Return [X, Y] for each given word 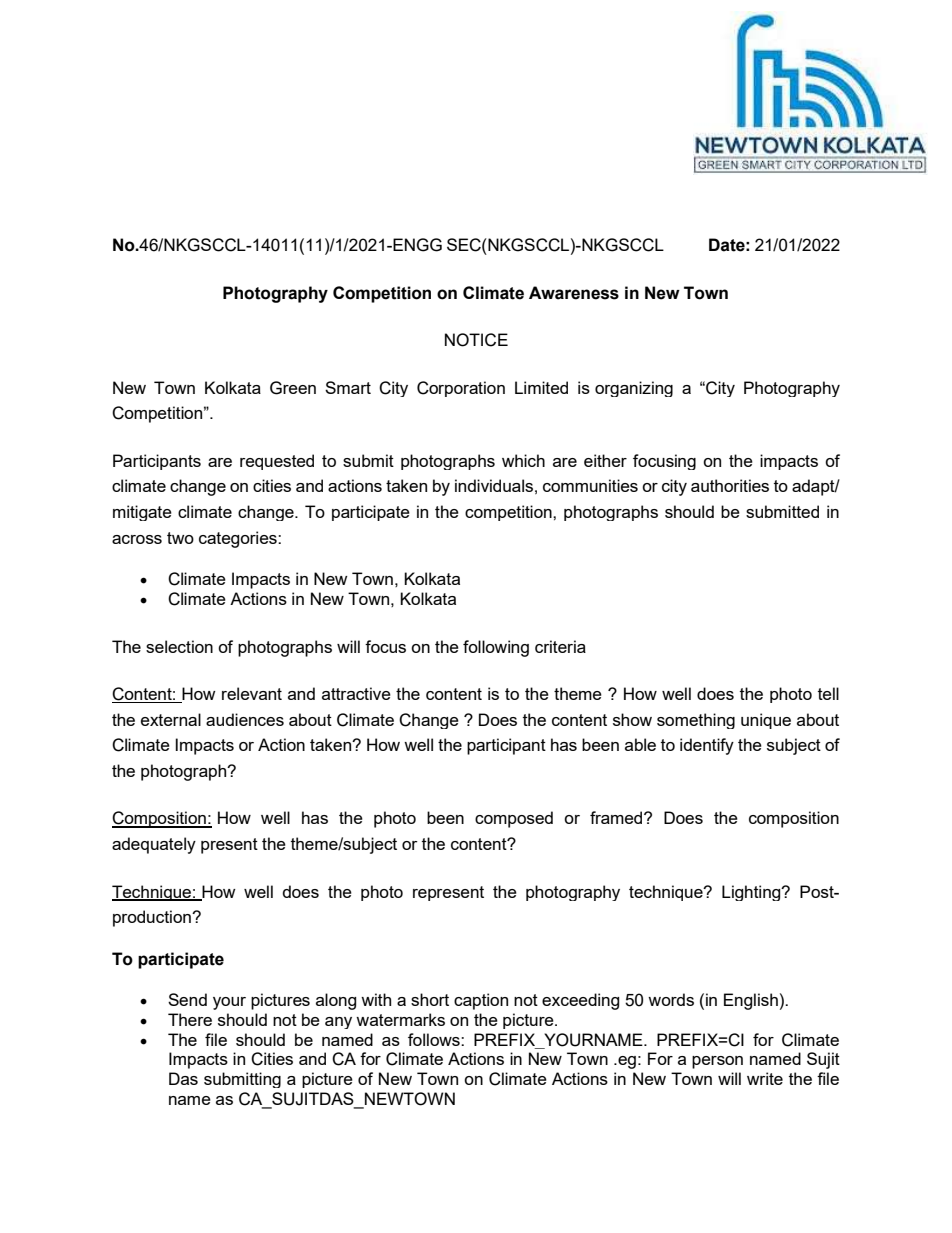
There [190, 1019]
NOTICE [476, 340]
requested [277, 462]
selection [179, 646]
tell [828, 693]
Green [293, 388]
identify [707, 746]
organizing [634, 389]
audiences [245, 719]
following [496, 648]
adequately [154, 845]
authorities [730, 485]
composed [514, 819]
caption [481, 1001]
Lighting [752, 893]
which [523, 460]
